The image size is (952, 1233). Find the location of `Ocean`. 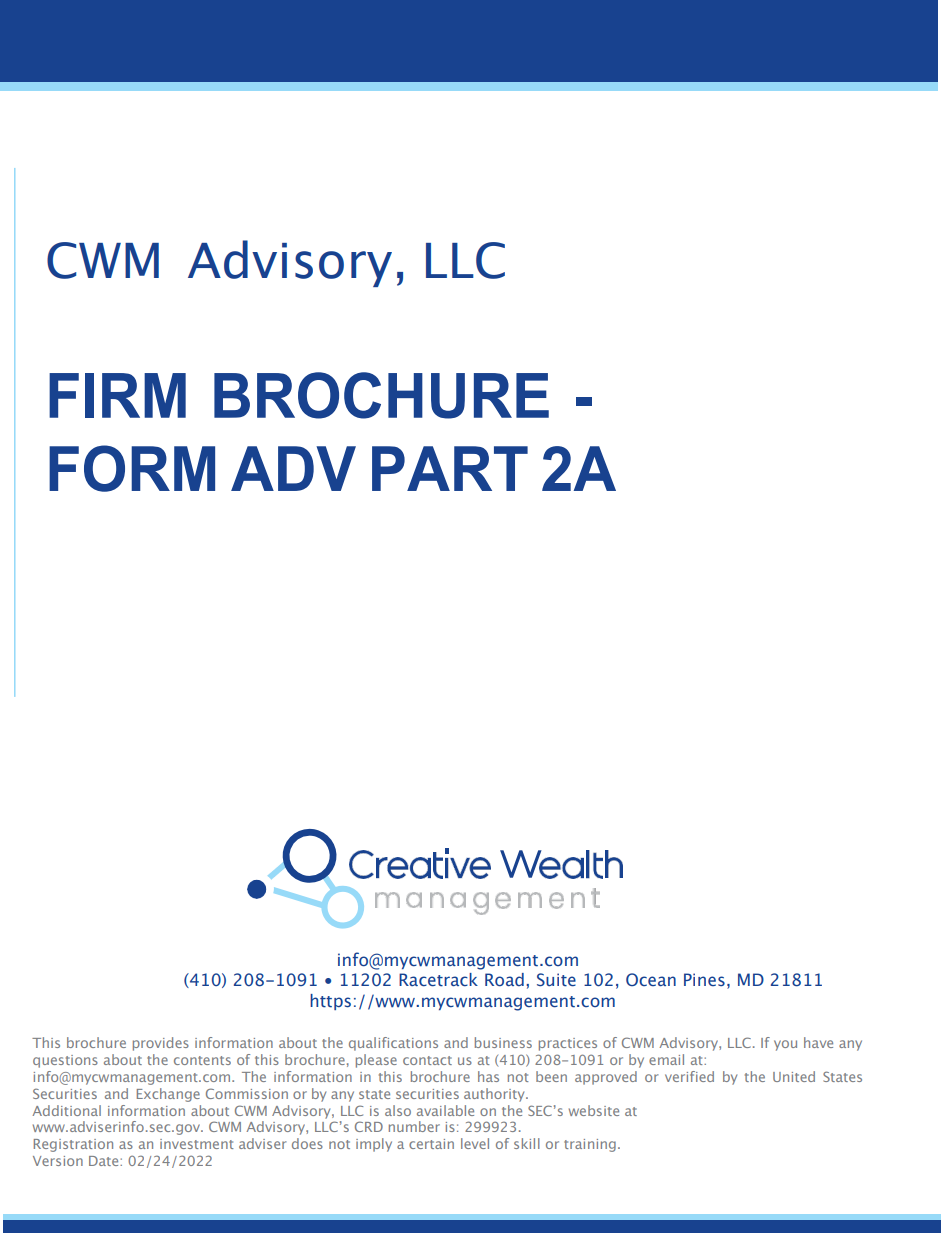

Ocean is located at coordinates (651, 979).
